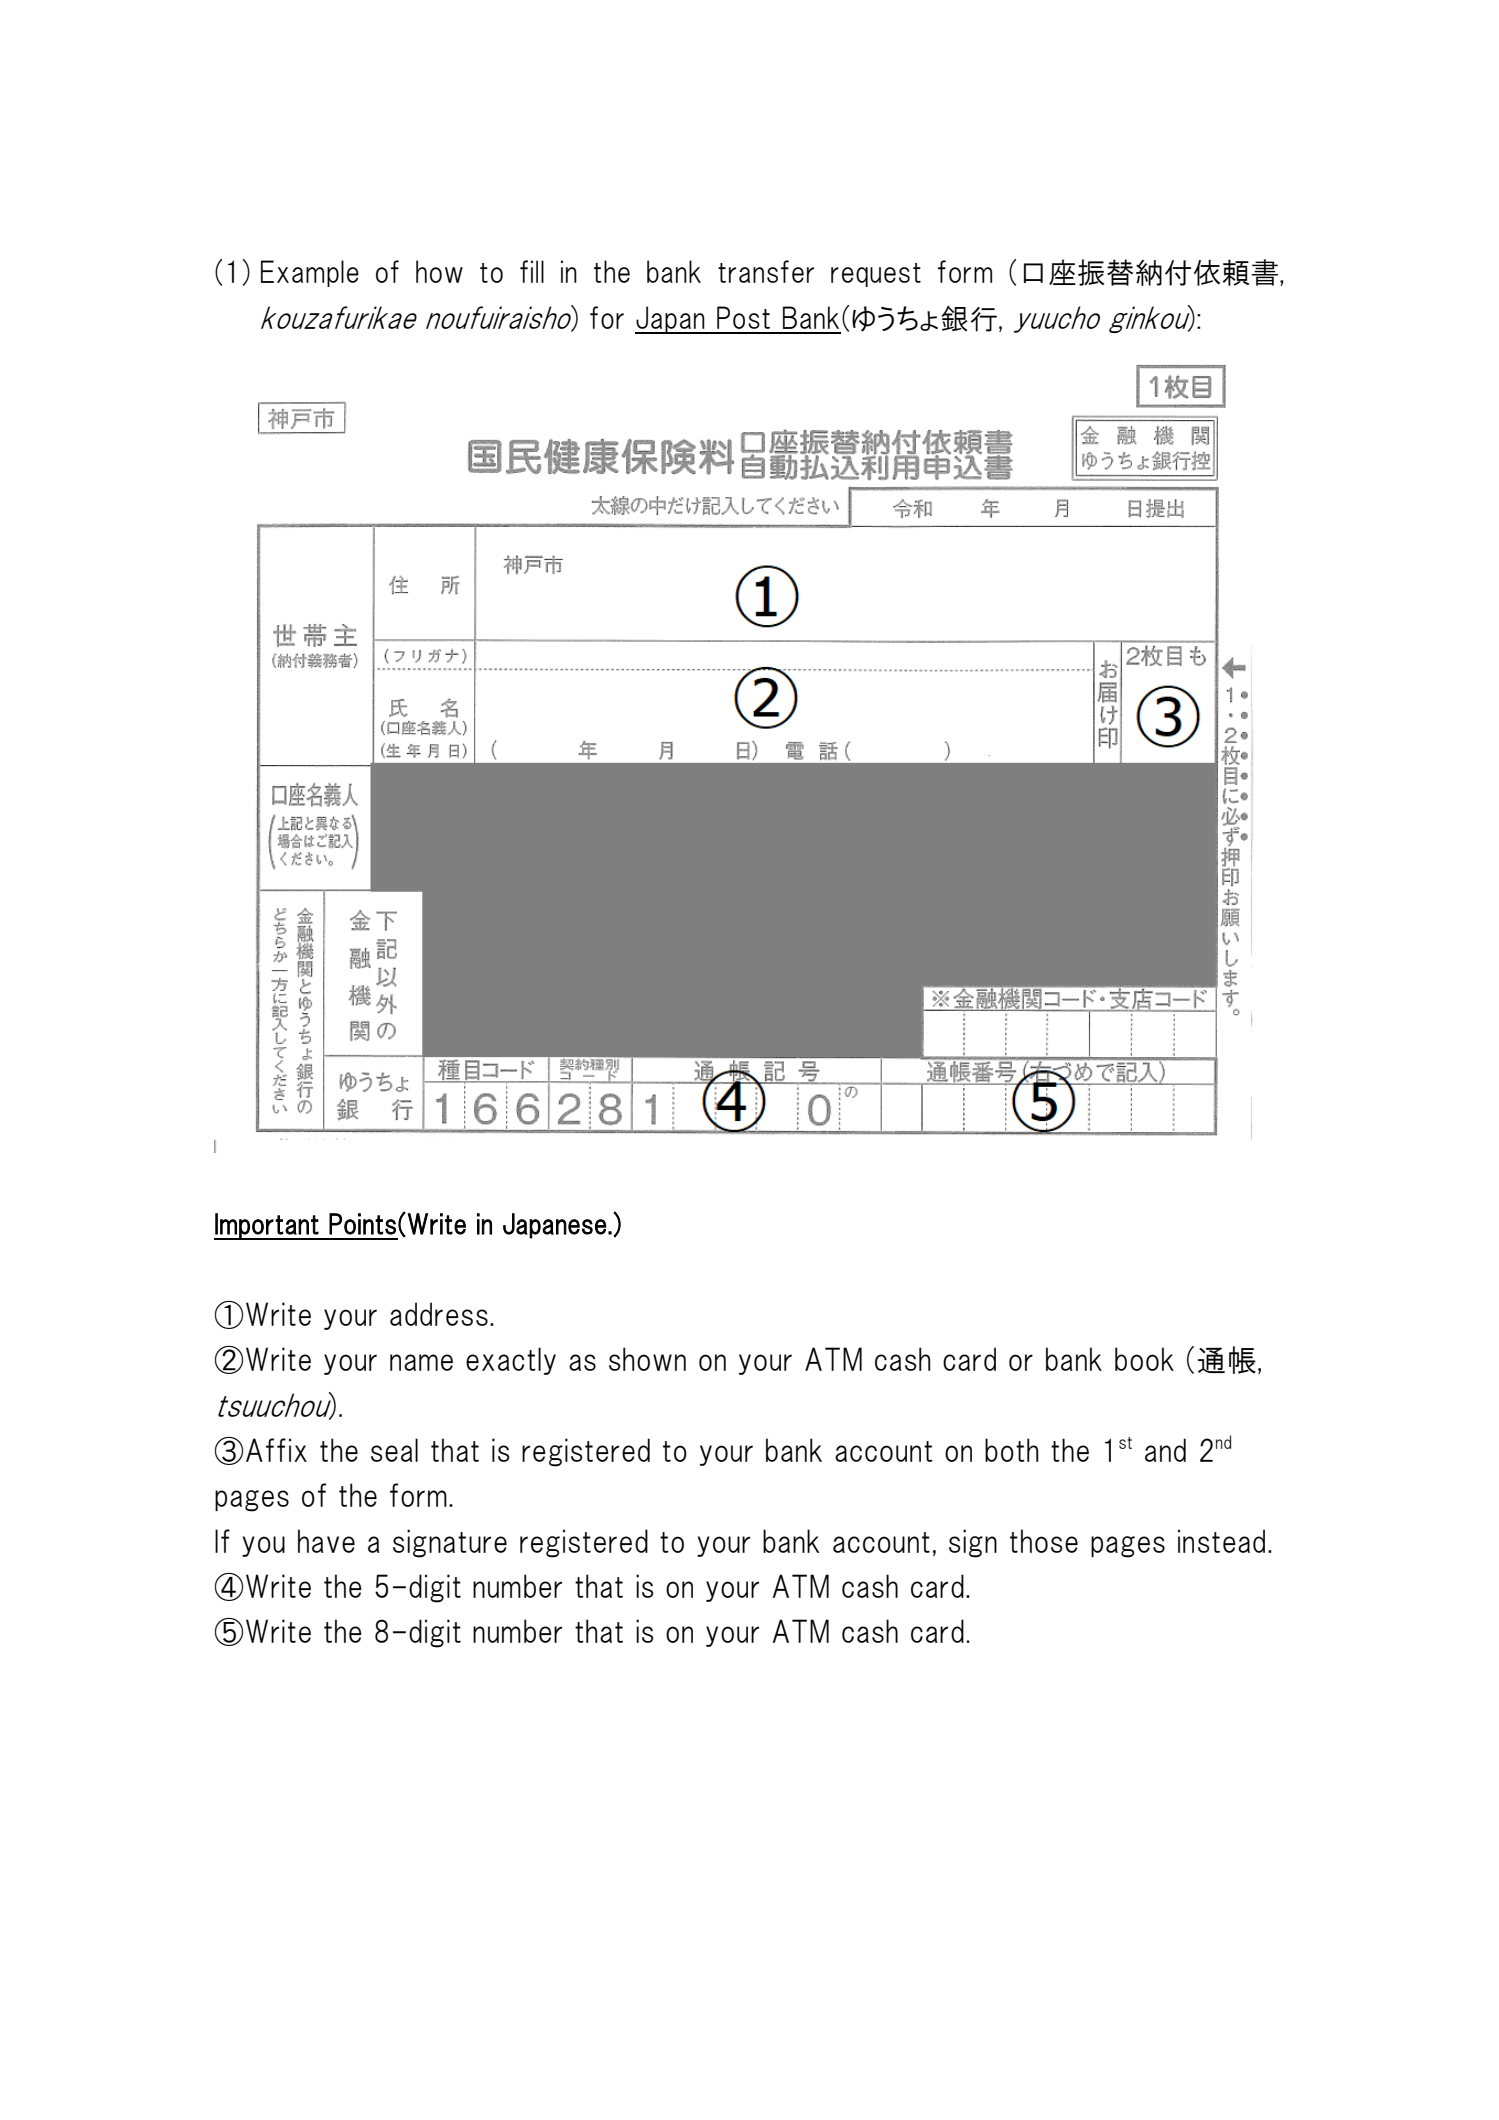  I want to click on and, so click(1165, 1450).
